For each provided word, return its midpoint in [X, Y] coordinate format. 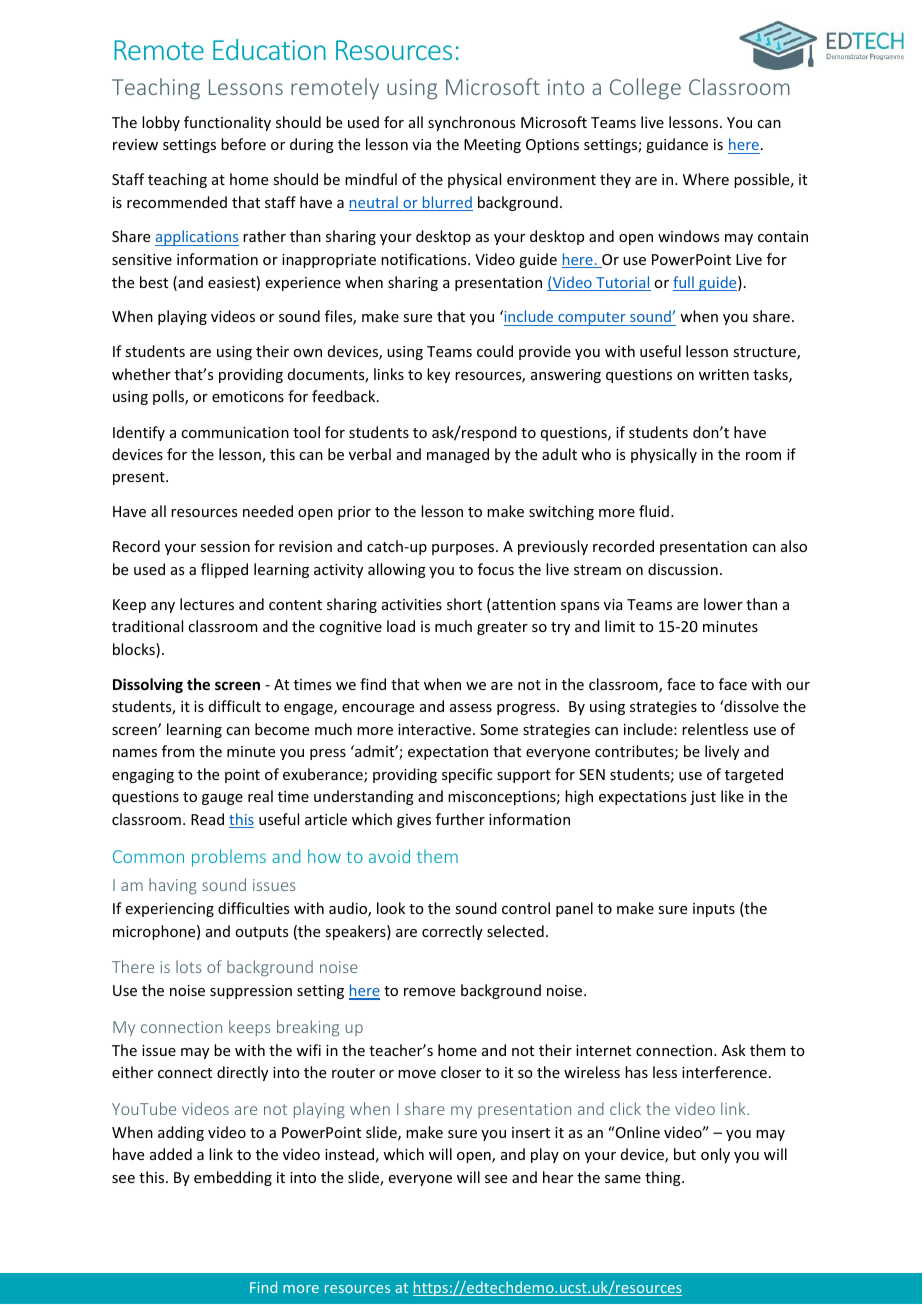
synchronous [471, 123]
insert [531, 1132]
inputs [714, 910]
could [495, 351]
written [724, 374]
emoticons [248, 396]
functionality [227, 123]
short [464, 604]
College [645, 89]
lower [723, 604]
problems [229, 858]
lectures [207, 604]
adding [181, 1133]
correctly [452, 932]
